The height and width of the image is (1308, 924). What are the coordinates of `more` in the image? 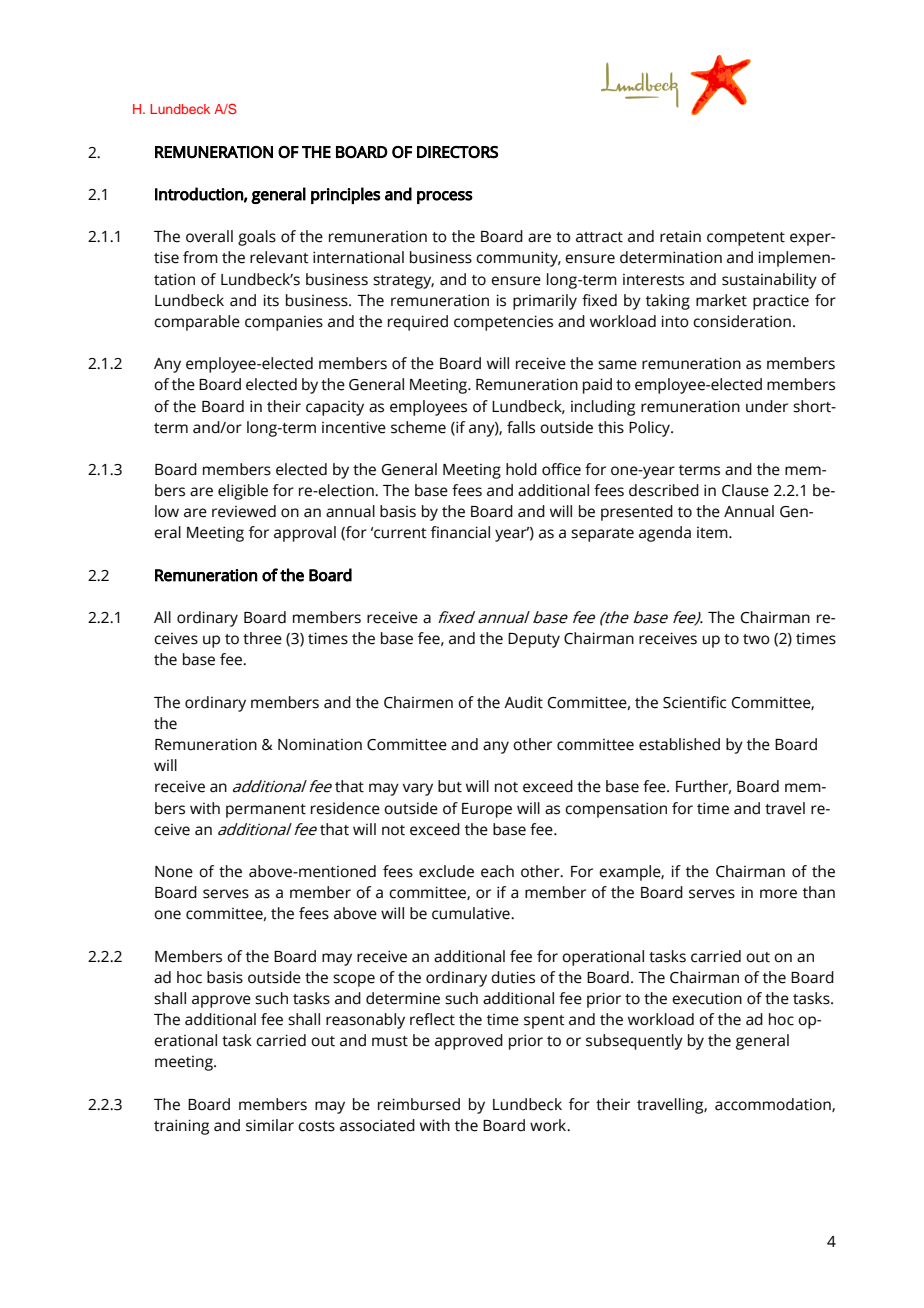 It's located at (778, 894).
